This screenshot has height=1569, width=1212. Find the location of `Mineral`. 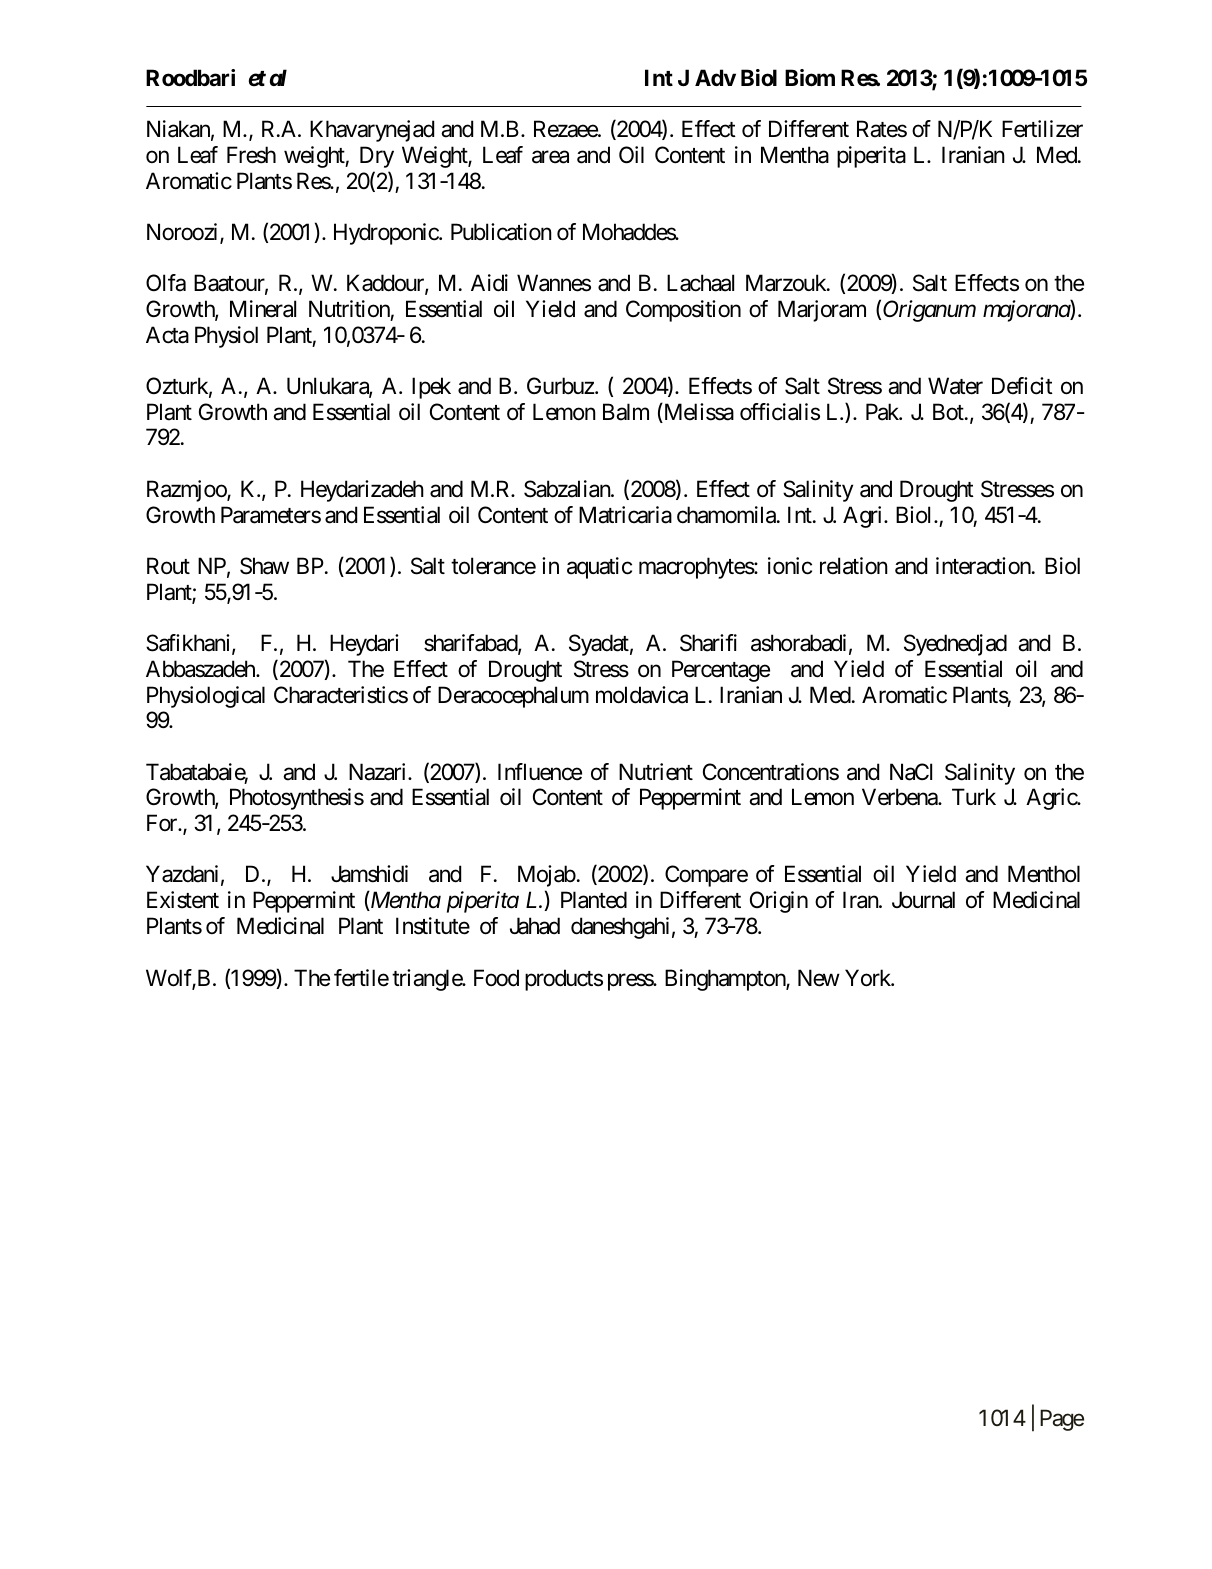

Mineral is located at coordinates (263, 309).
